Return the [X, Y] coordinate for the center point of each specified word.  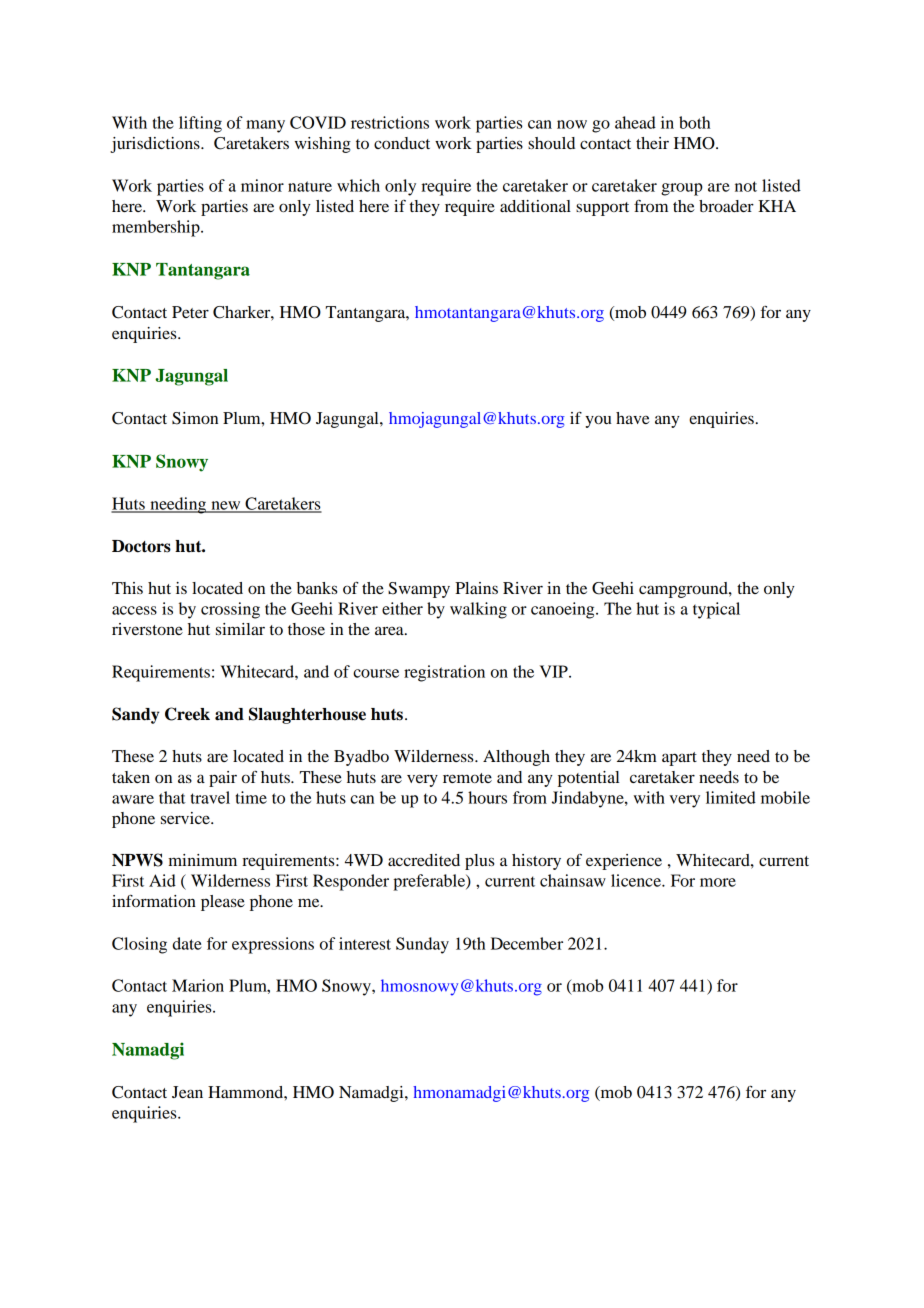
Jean [187, 1092]
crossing [230, 610]
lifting [200, 124]
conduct [402, 143]
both [694, 122]
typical [716, 610]
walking [478, 610]
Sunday [422, 945]
